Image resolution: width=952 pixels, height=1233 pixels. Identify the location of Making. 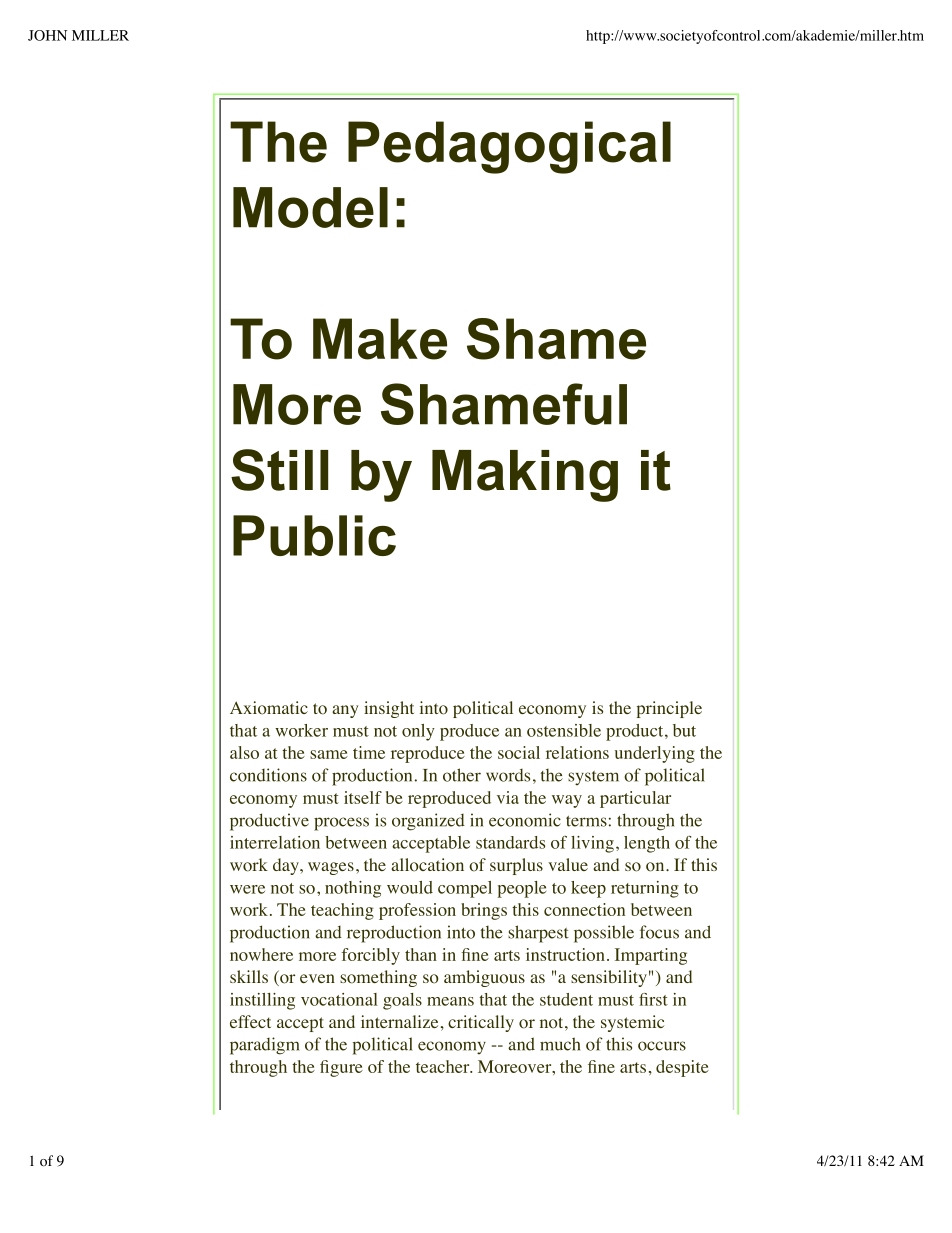
(525, 476).
